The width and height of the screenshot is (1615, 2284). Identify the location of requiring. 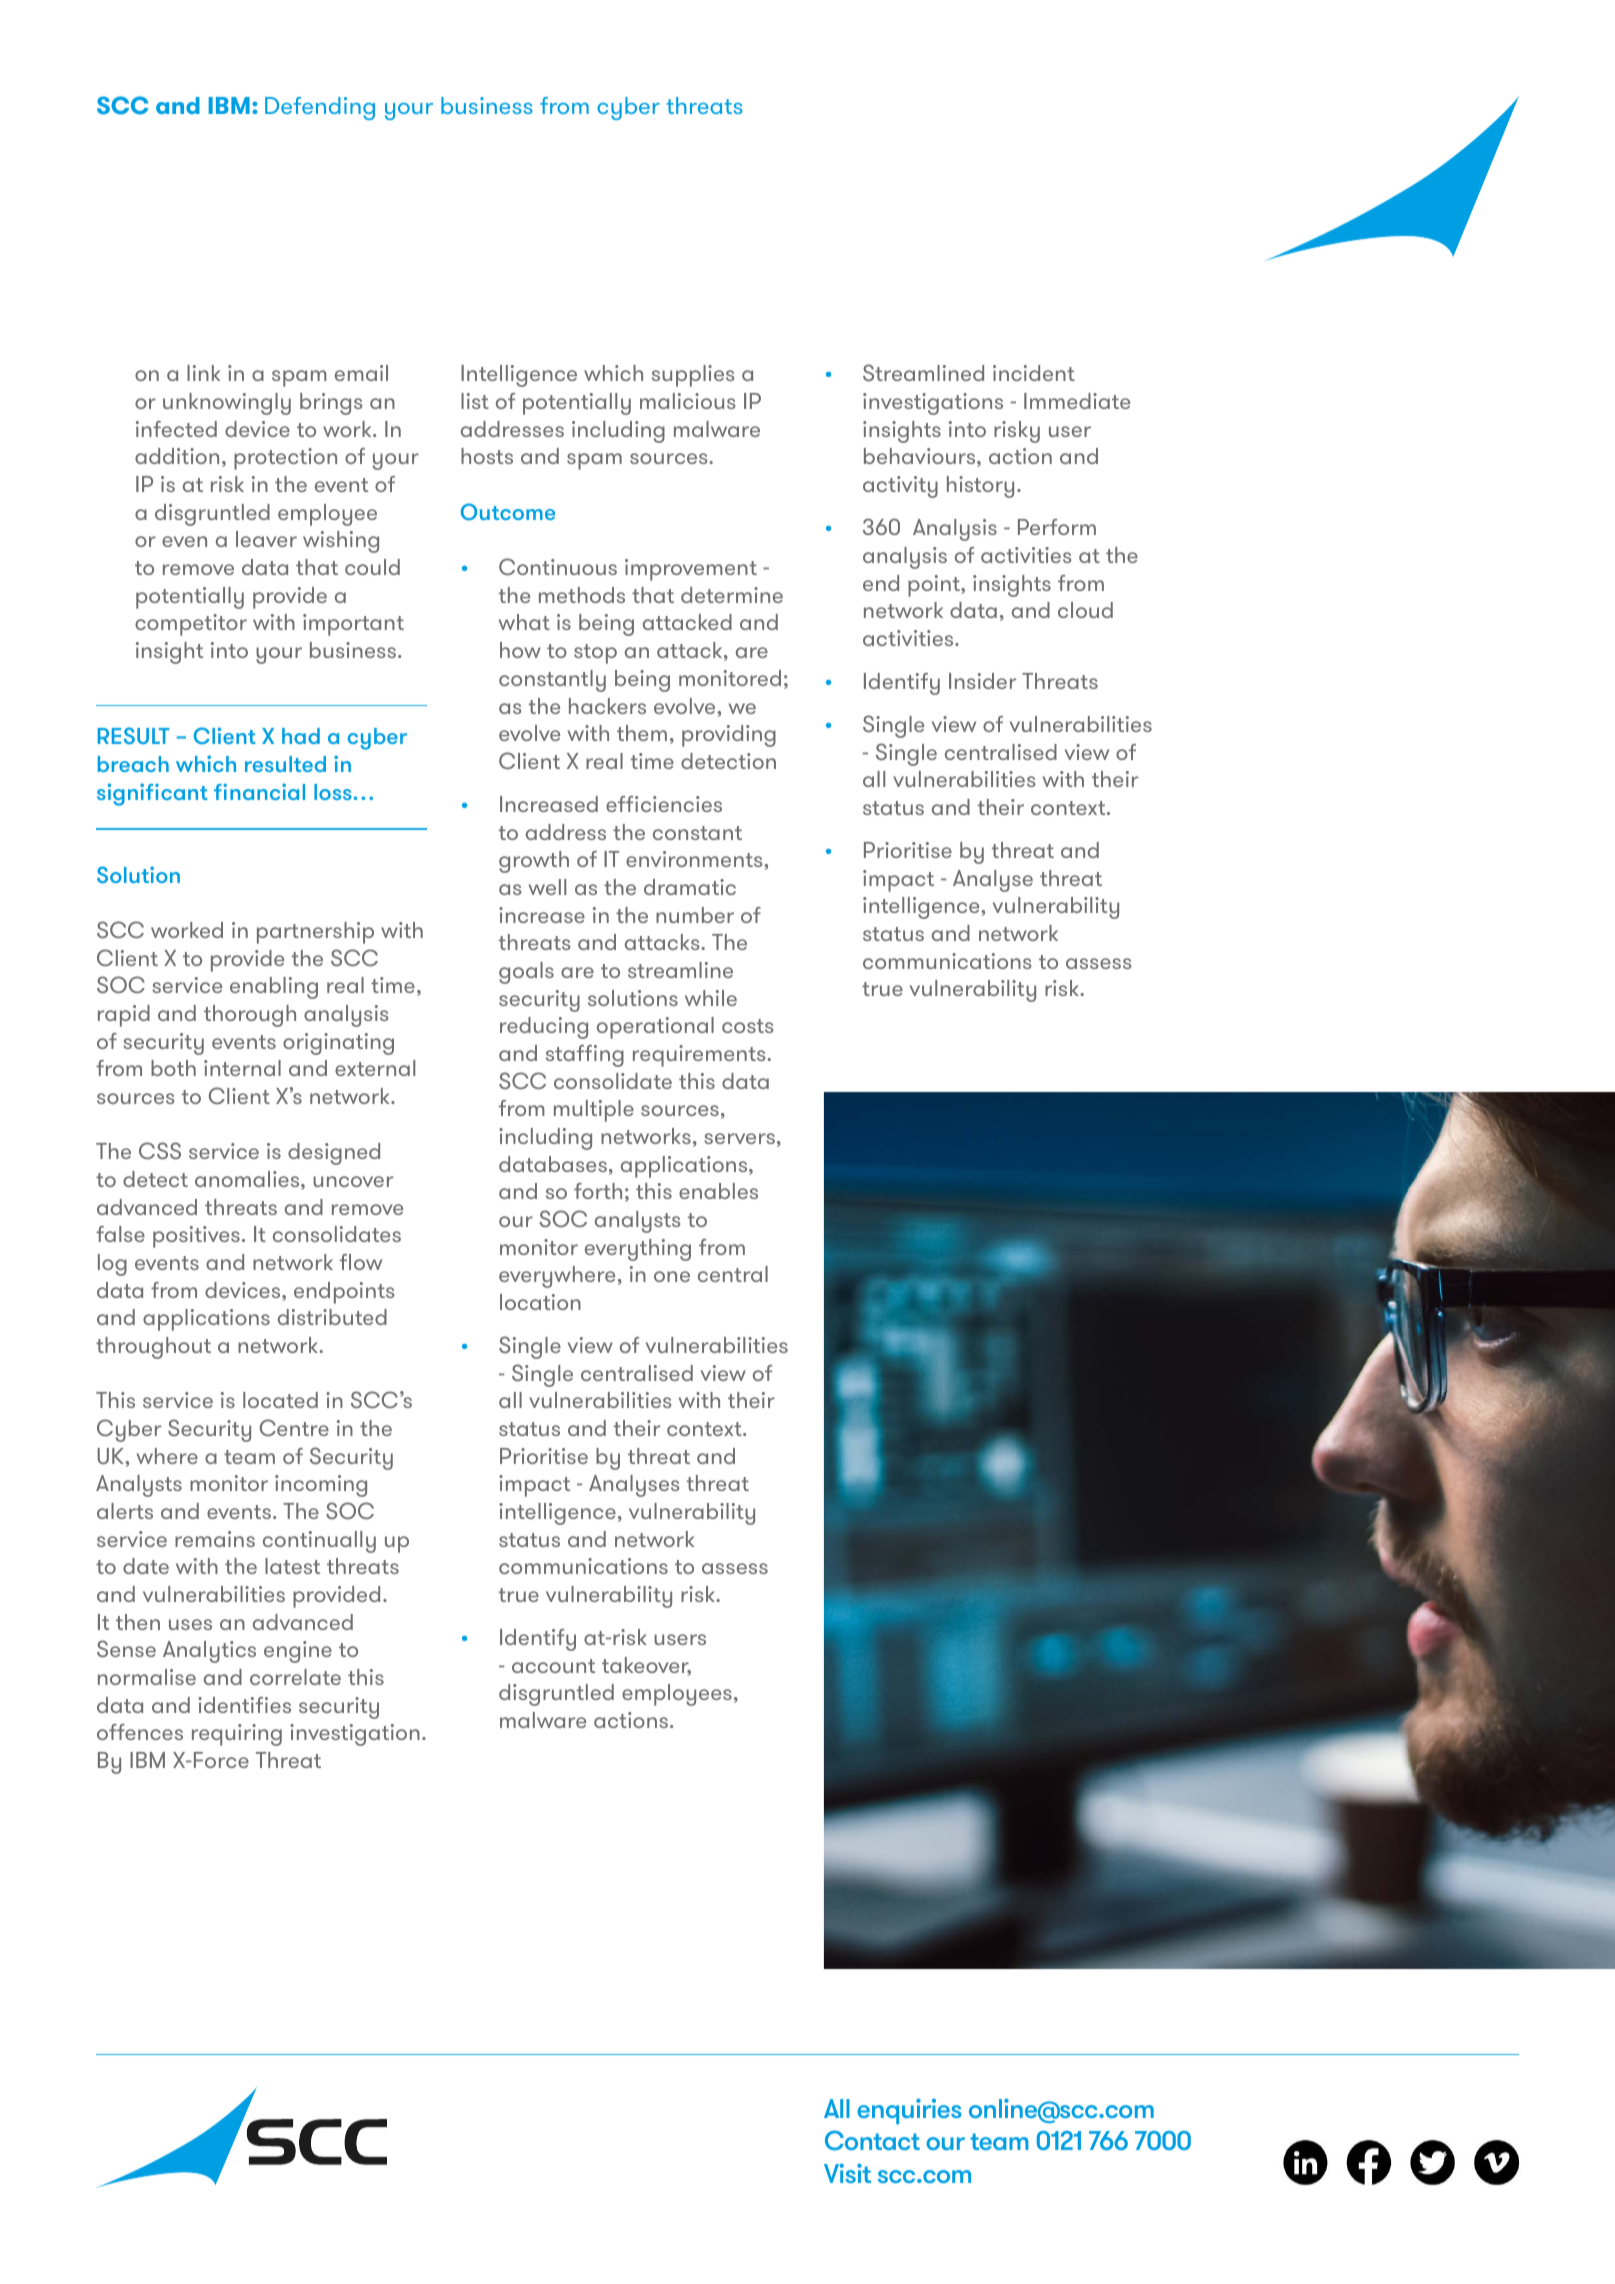
(237, 1735).
